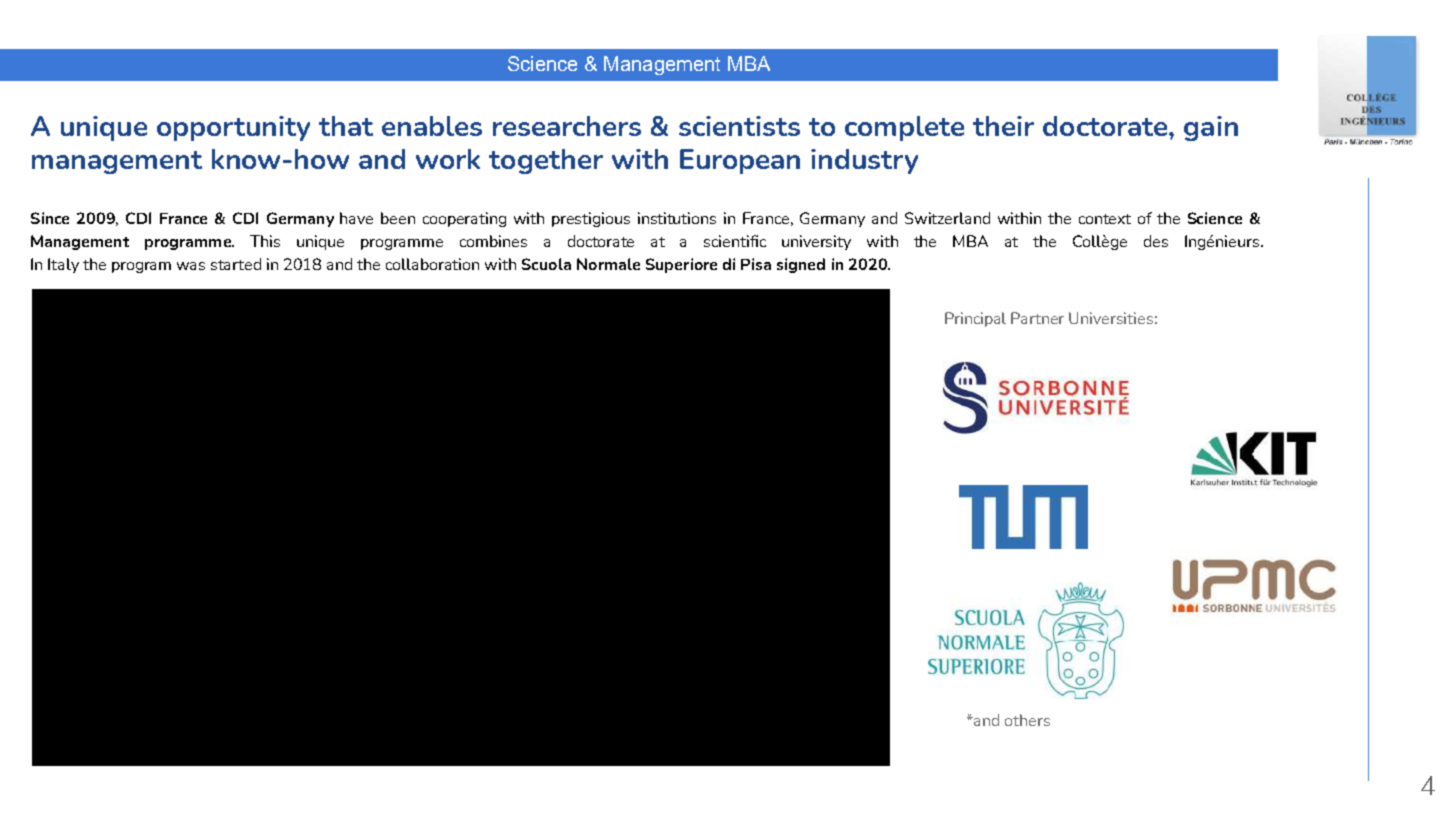 The image size is (1456, 819). Describe the element at coordinates (233, 128) in the image. I see `opportunity` at that location.
